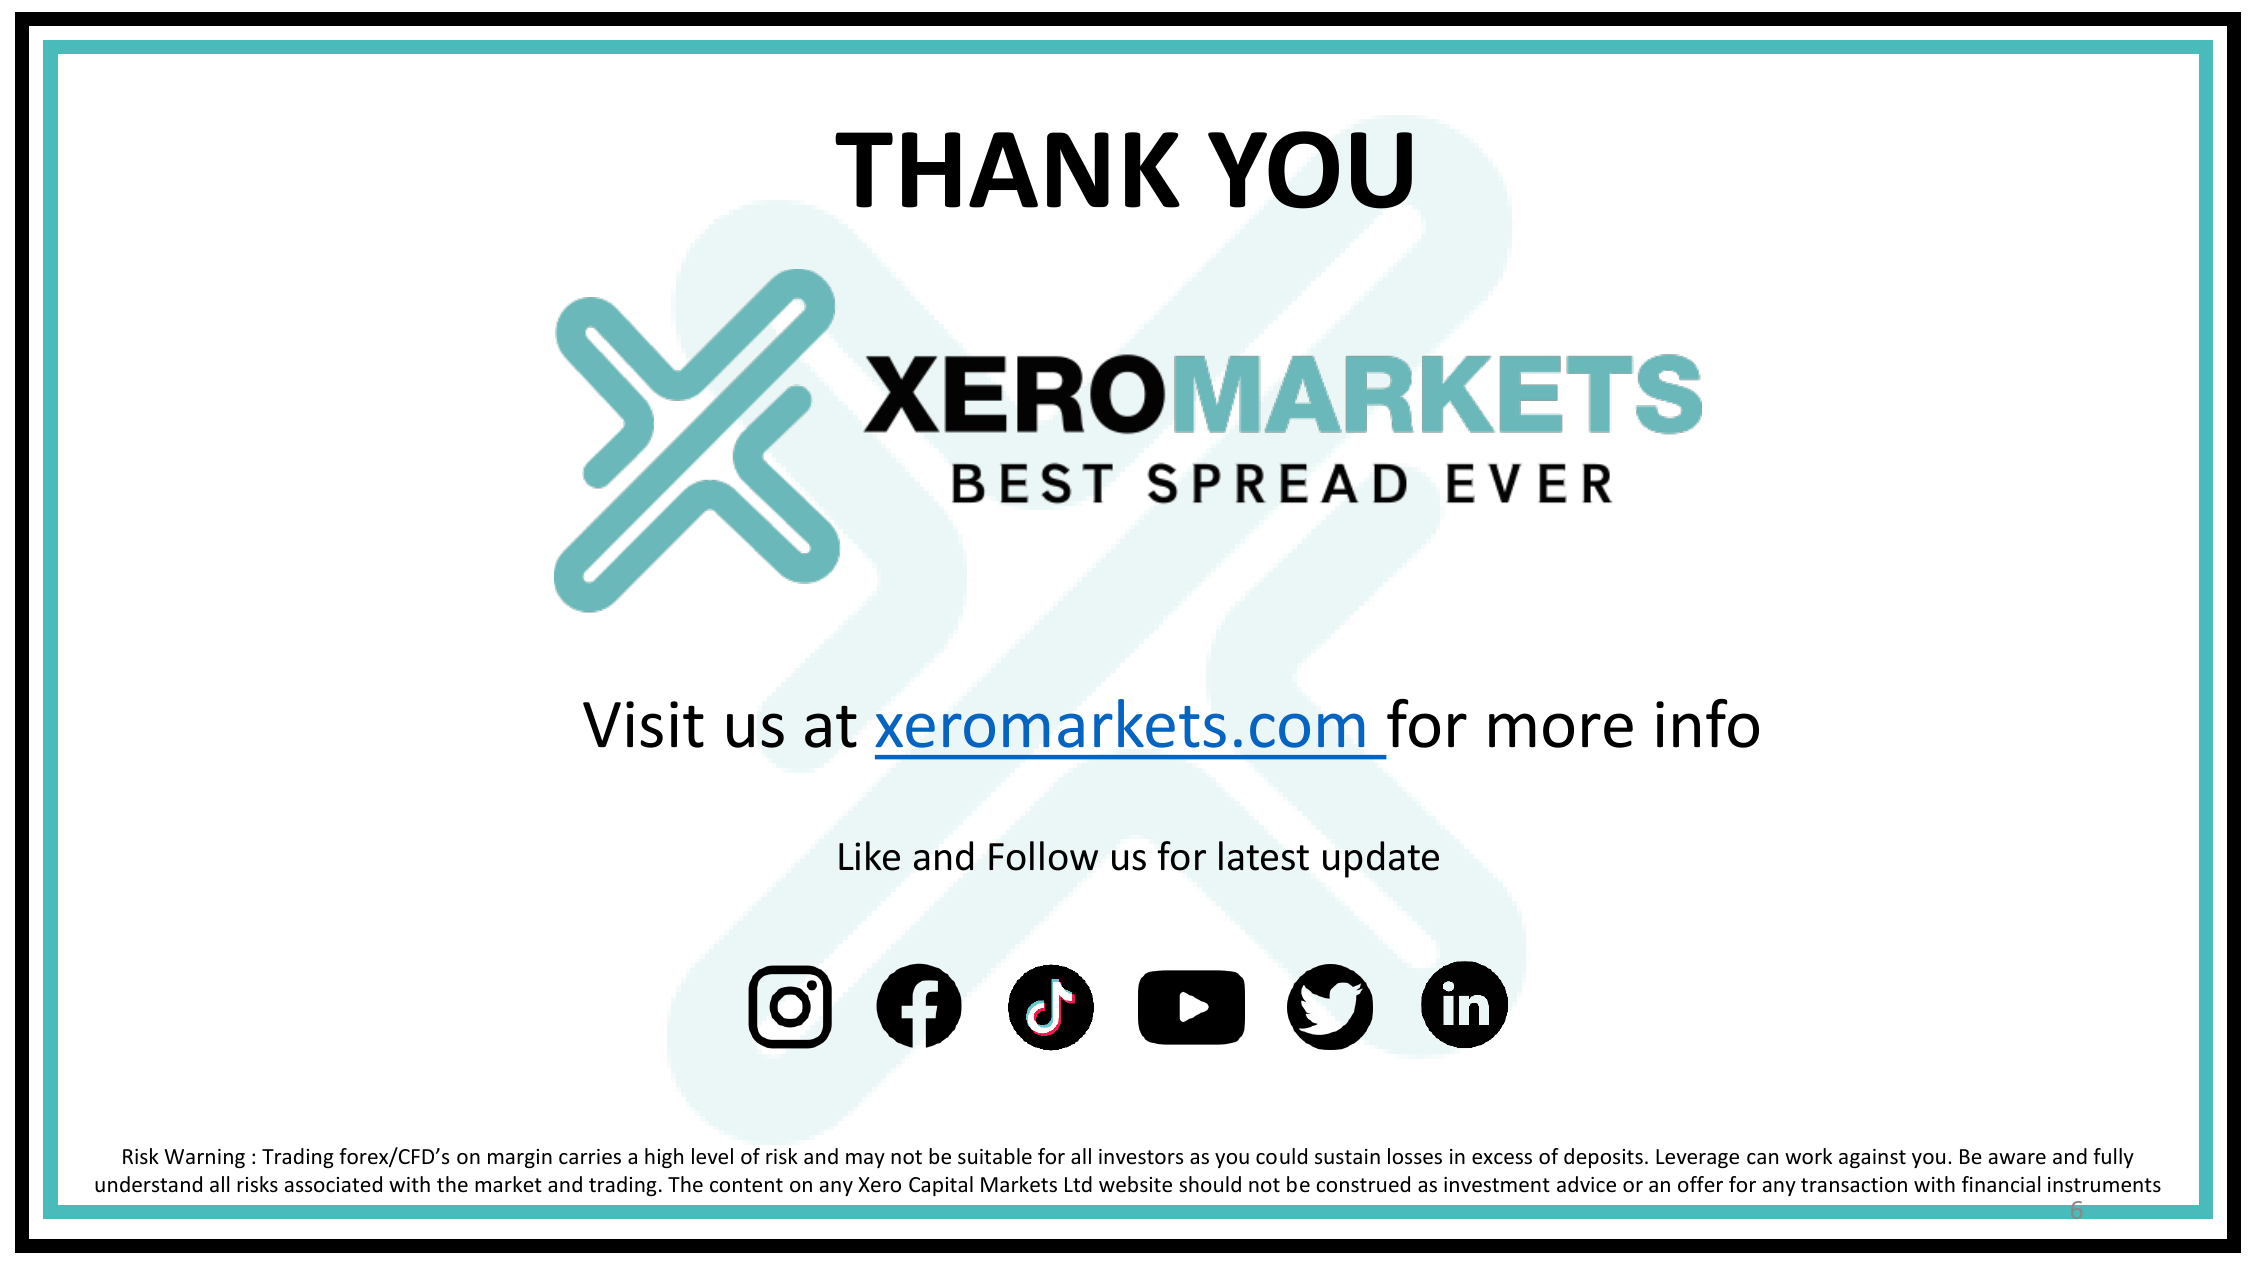  I want to click on info, so click(1707, 723).
